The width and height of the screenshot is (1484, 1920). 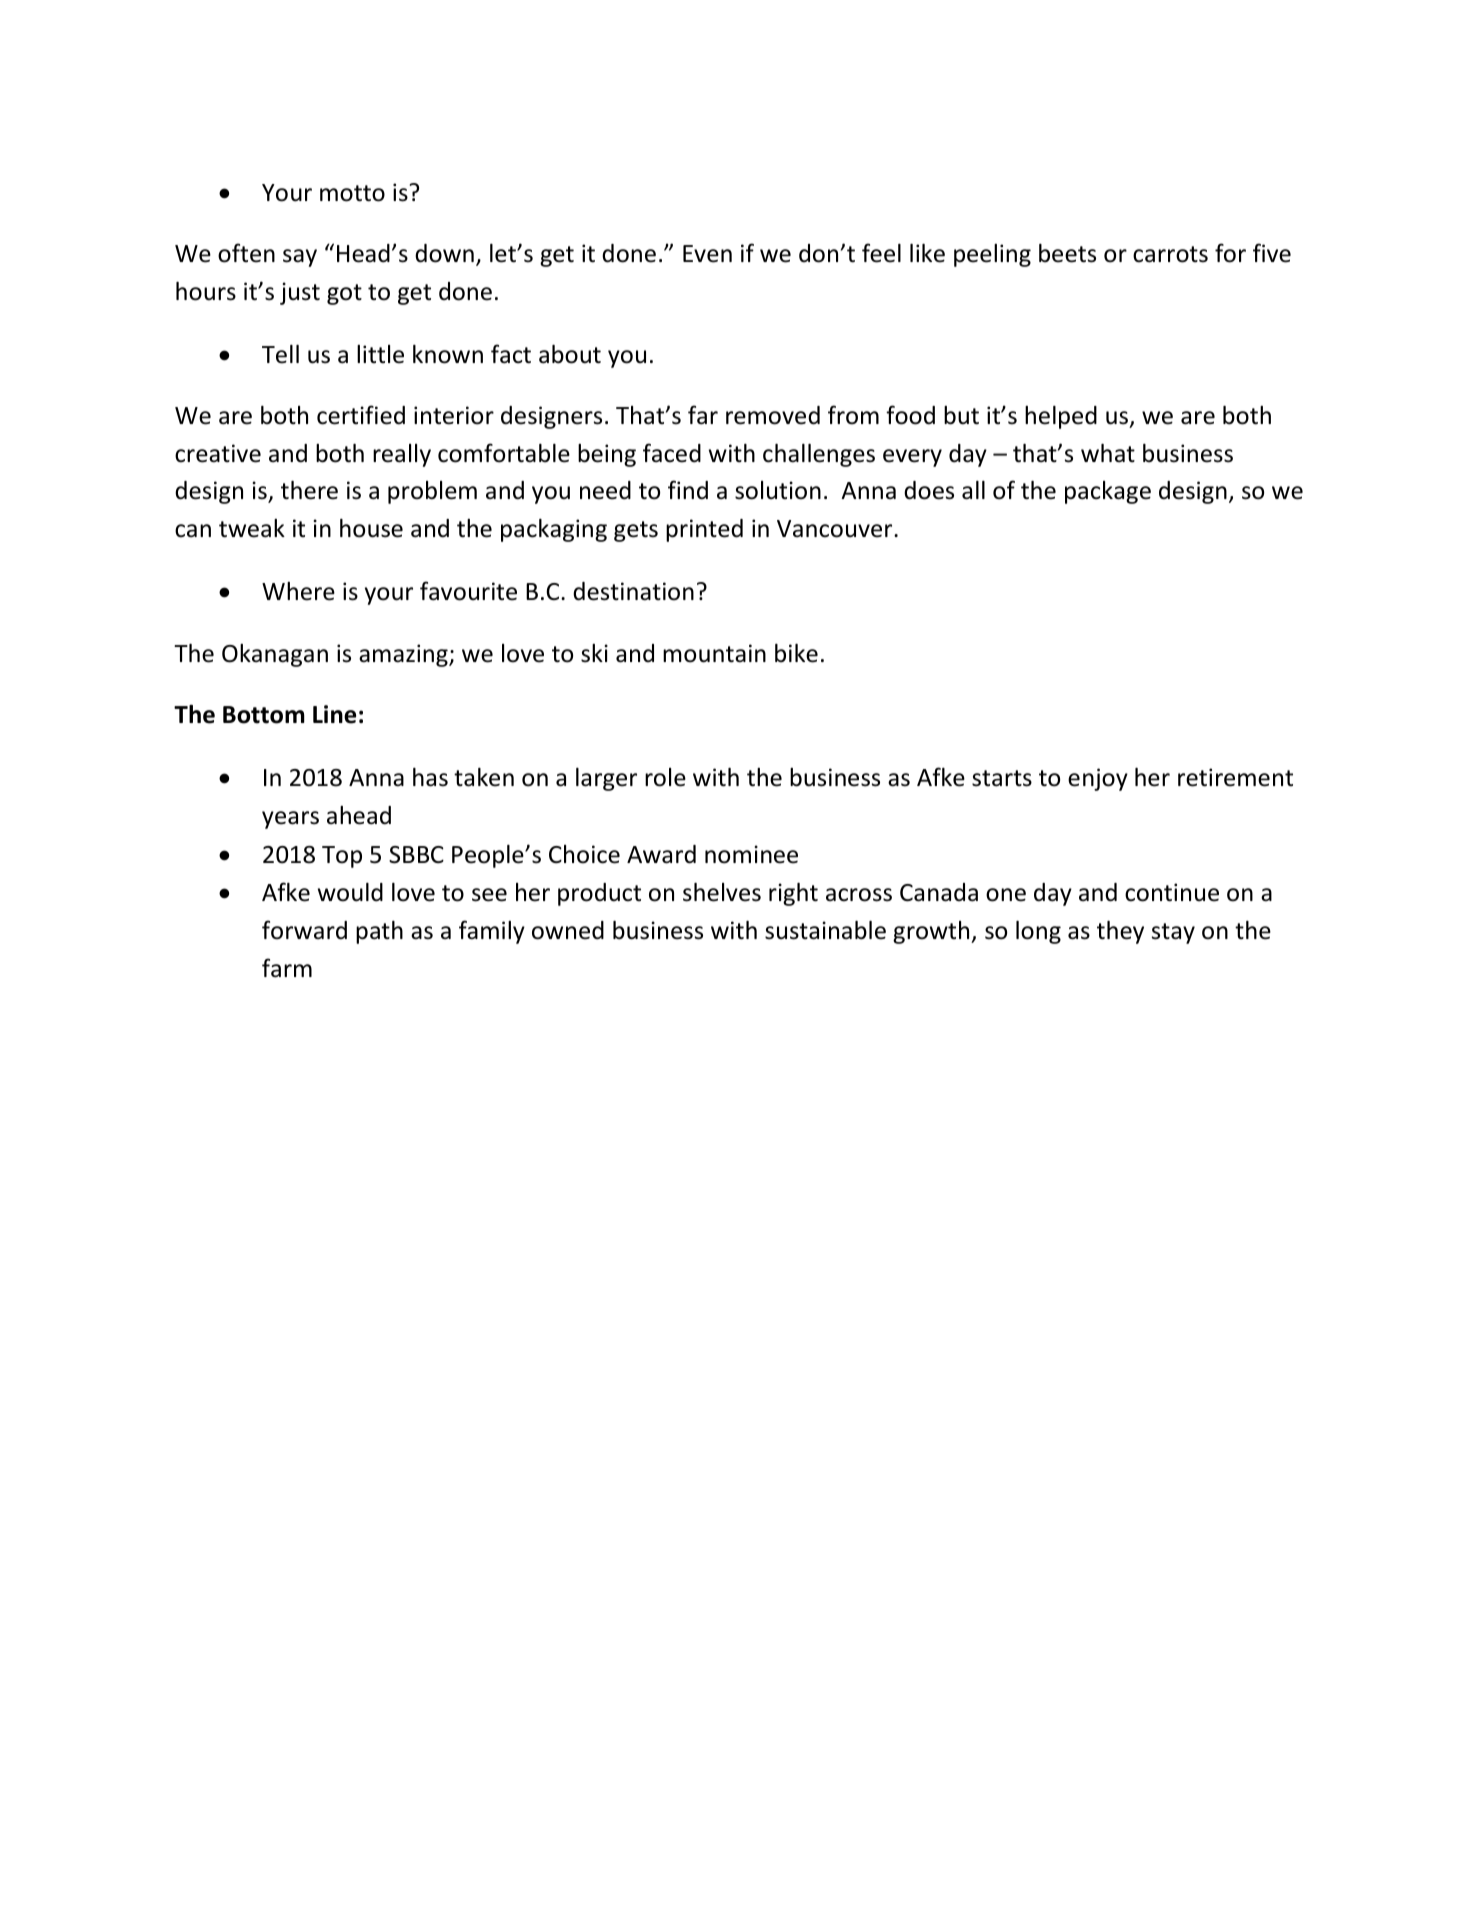 I want to click on they, so click(x=1120, y=932).
